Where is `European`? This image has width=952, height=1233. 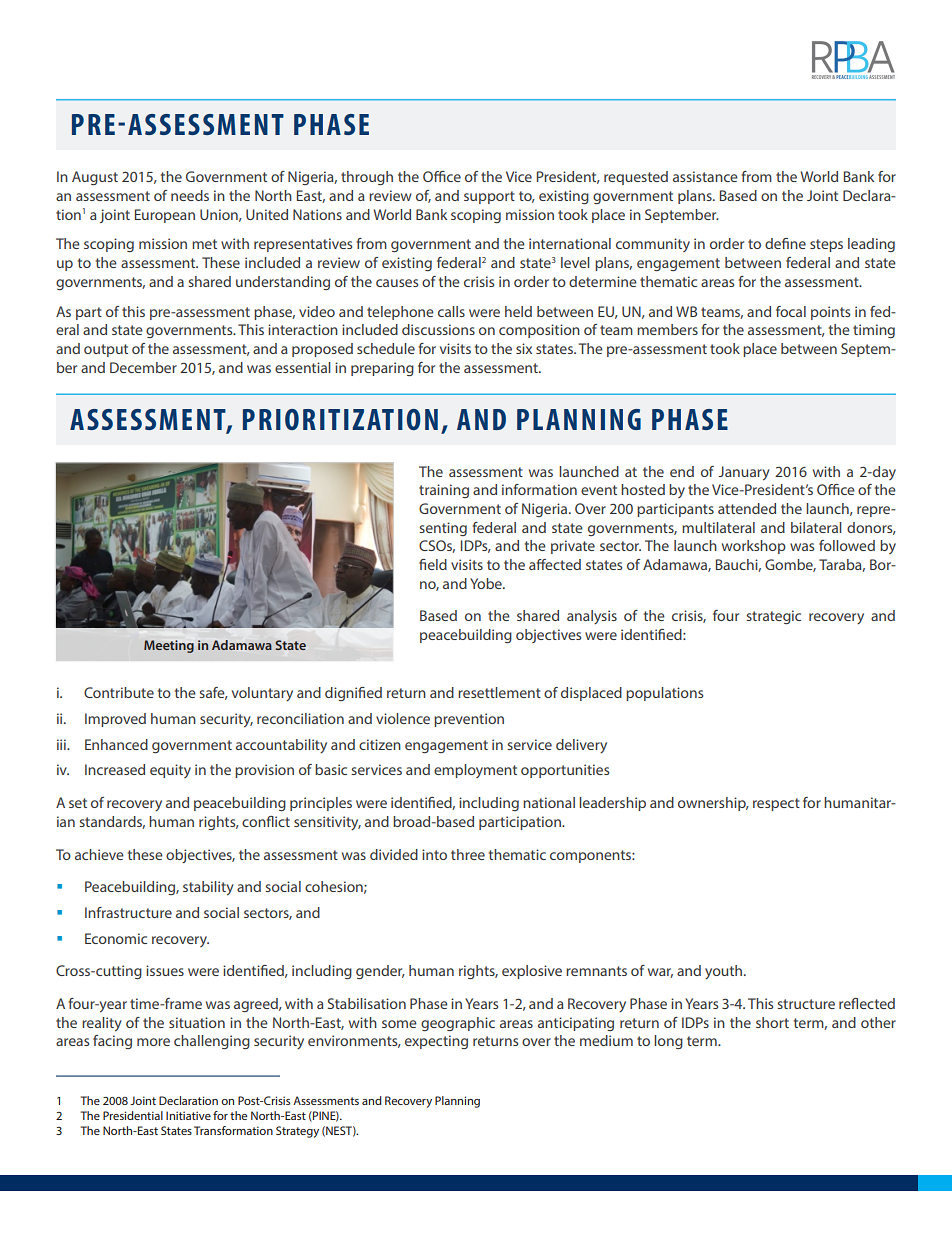 European is located at coordinates (165, 216).
